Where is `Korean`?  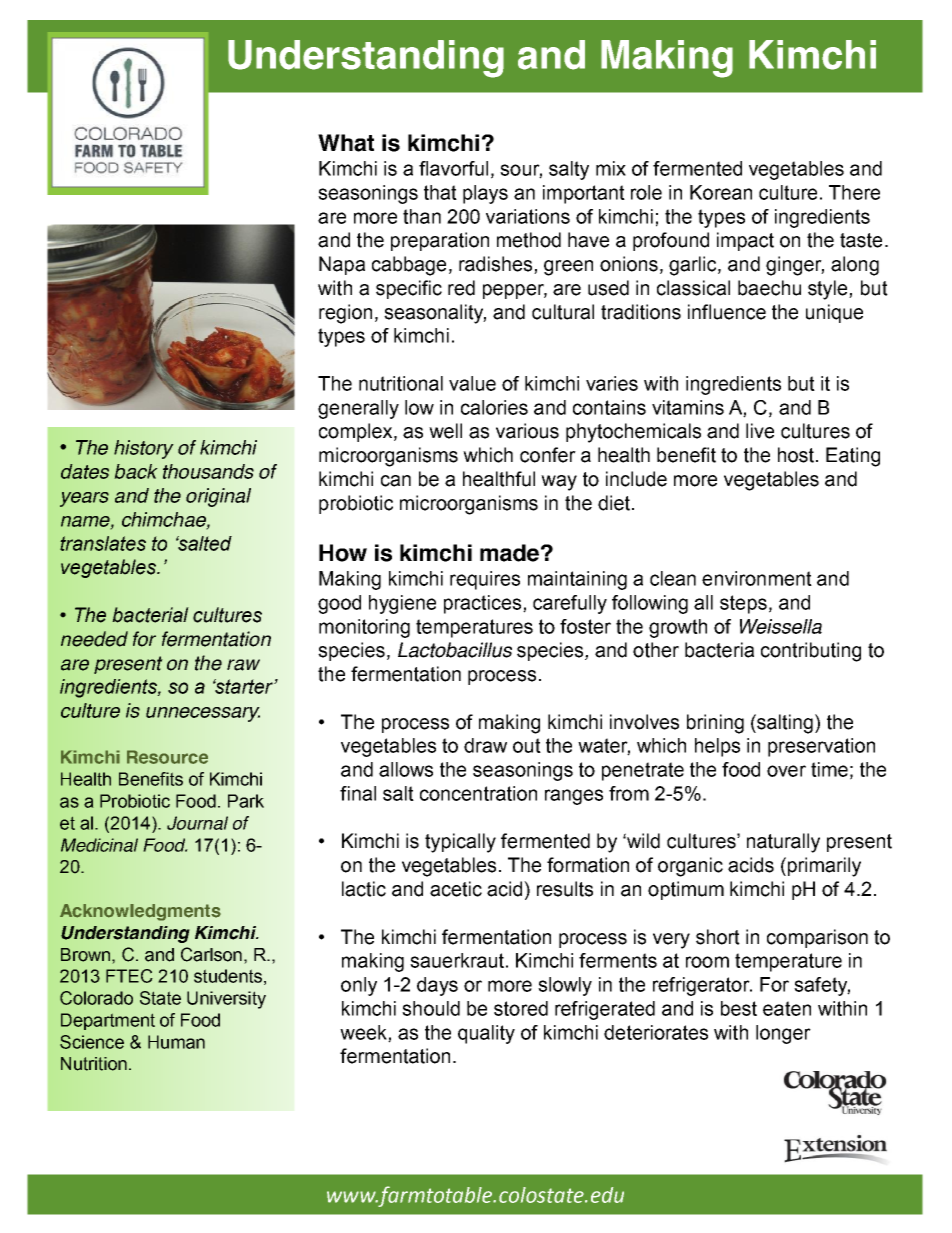
Korean is located at coordinates (721, 192).
